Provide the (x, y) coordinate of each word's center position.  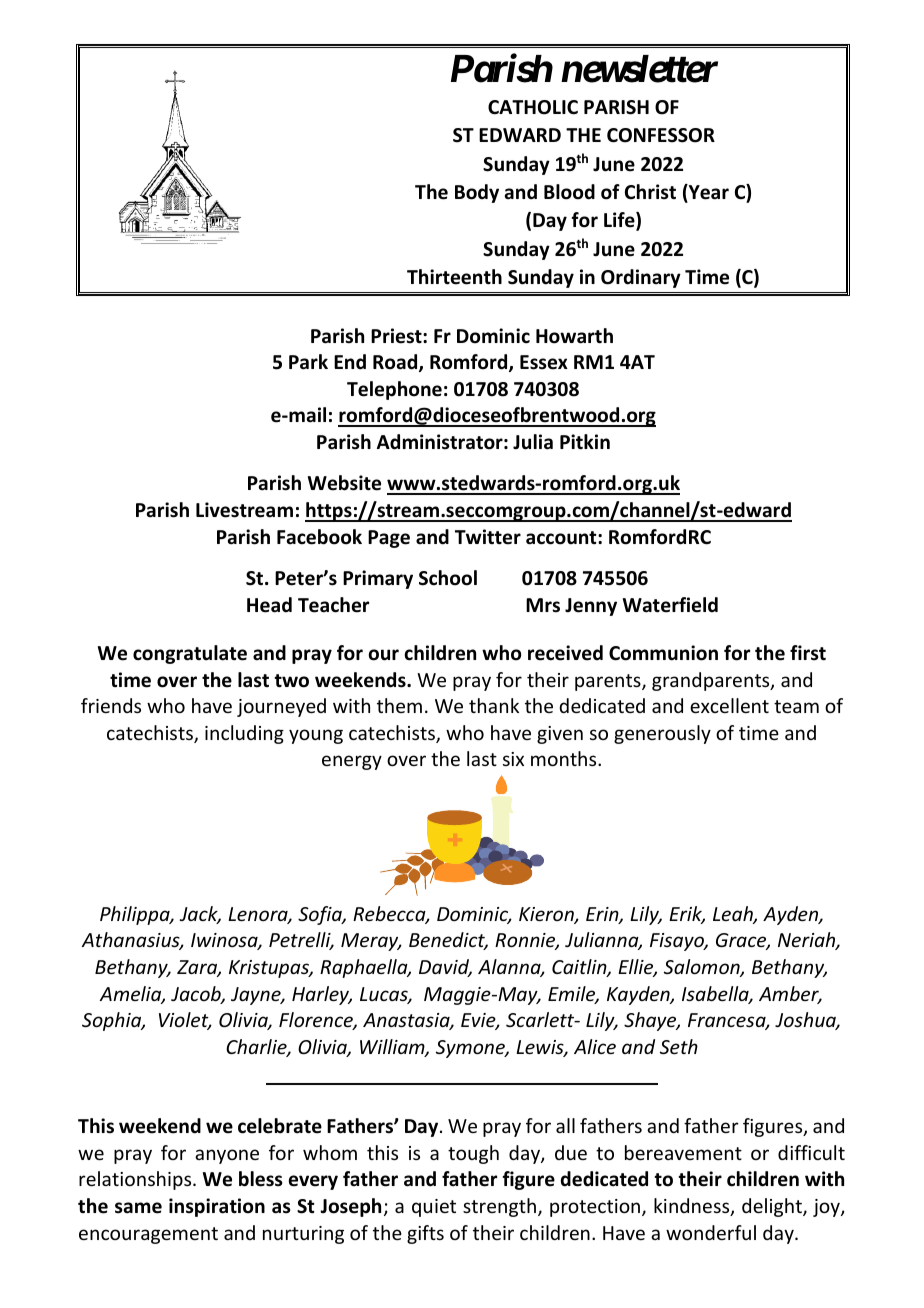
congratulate (190, 654)
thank (494, 705)
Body (477, 193)
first (808, 653)
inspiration (217, 1207)
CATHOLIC (533, 107)
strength (499, 1207)
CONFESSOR (661, 135)
